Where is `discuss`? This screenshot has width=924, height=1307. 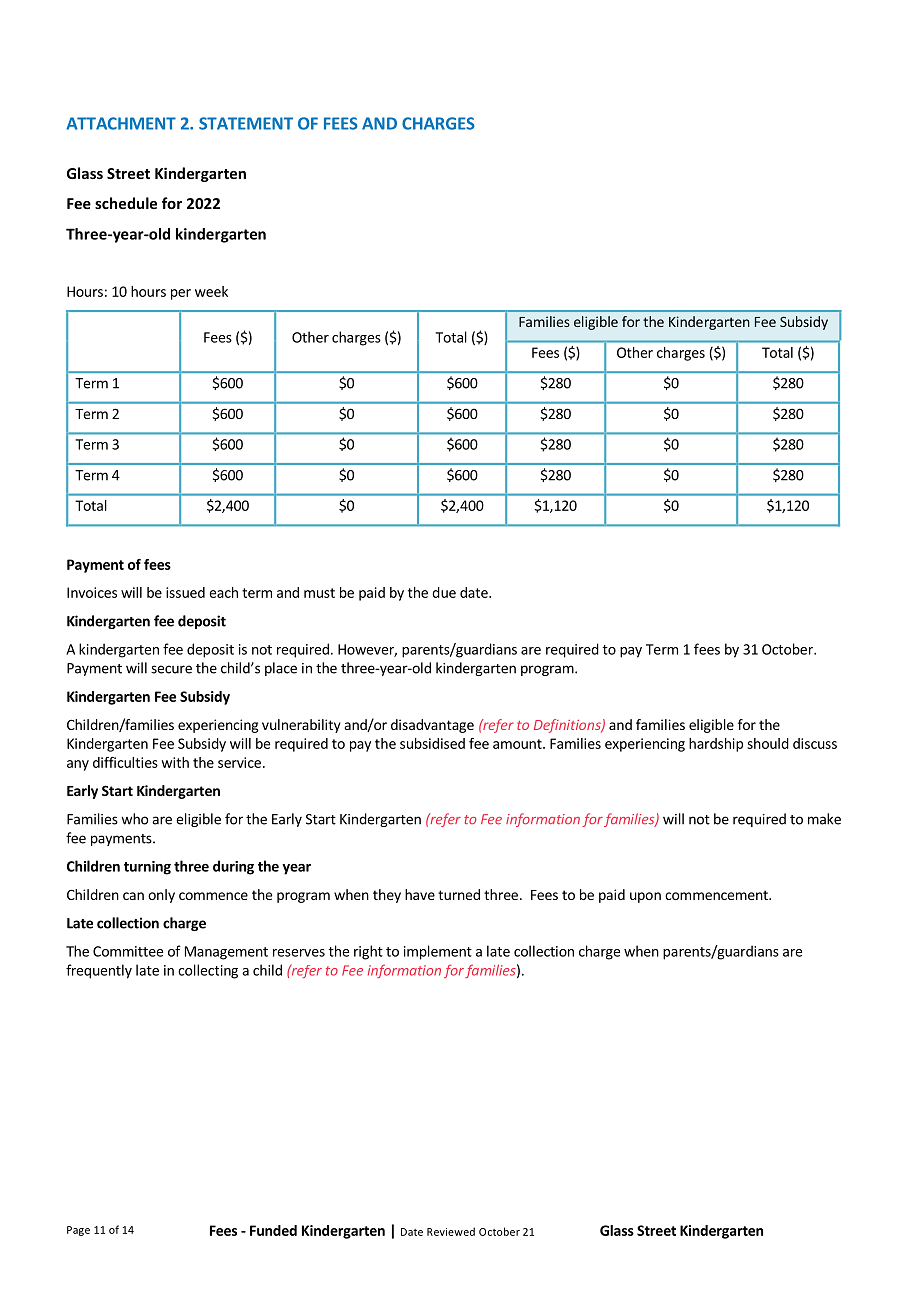
discuss is located at coordinates (815, 743).
